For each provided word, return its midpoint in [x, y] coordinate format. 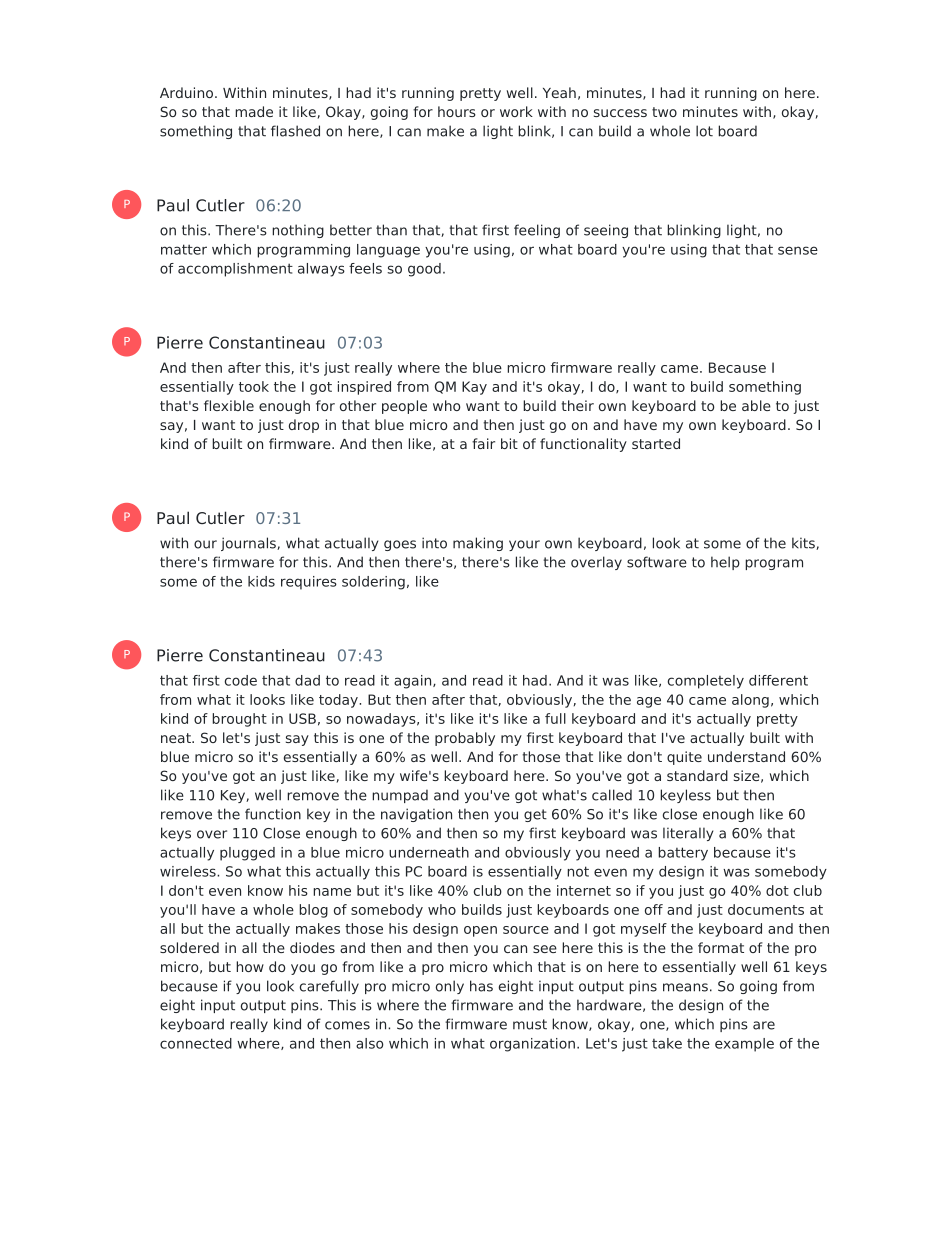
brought [239, 720]
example [744, 1045]
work [516, 111]
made [254, 111]
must [530, 1024]
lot [704, 131]
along [750, 701]
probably [465, 739]
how [250, 966]
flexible [229, 405]
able [756, 405]
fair [483, 443]
